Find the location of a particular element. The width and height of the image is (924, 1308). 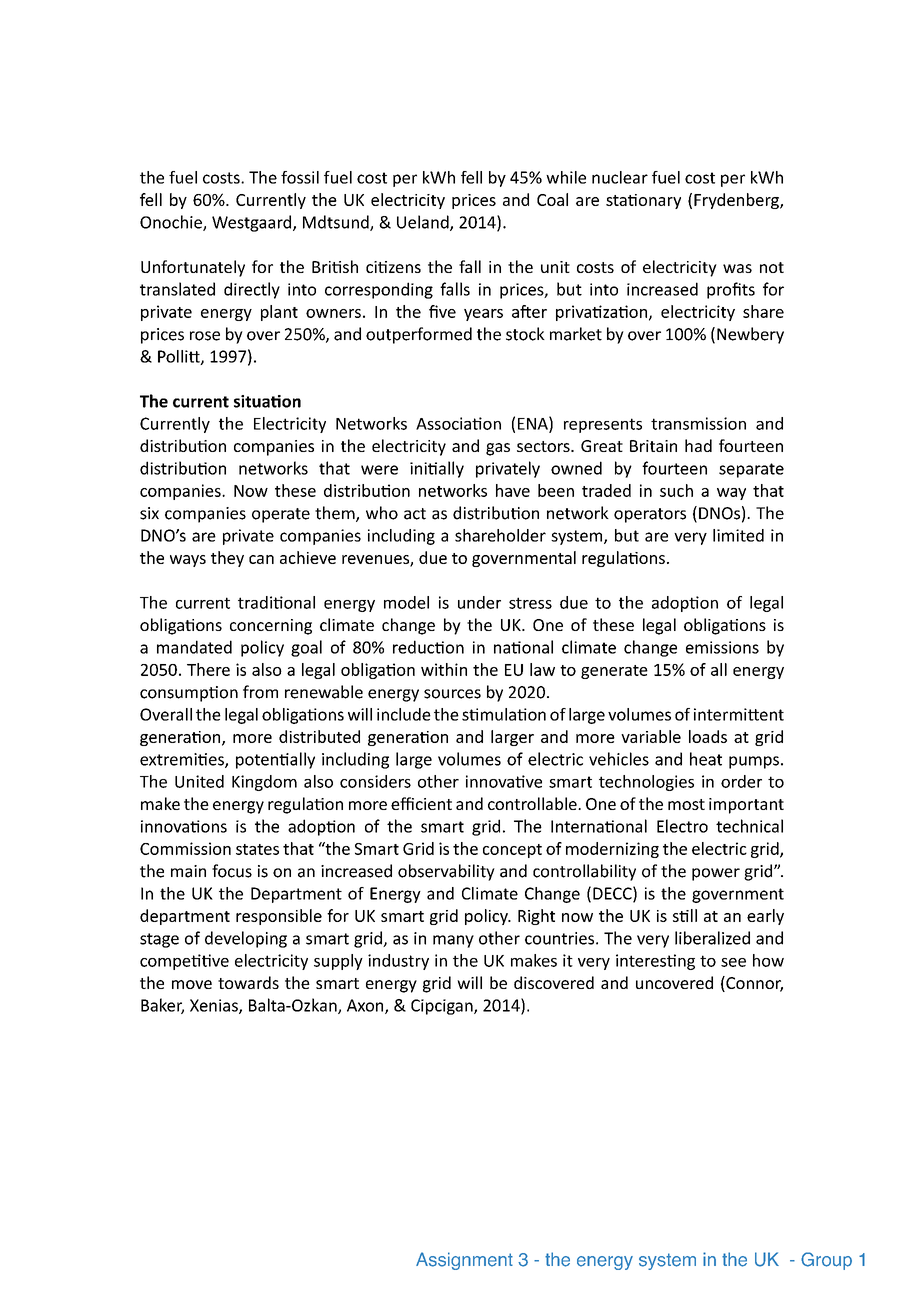

loads is located at coordinates (708, 736).
